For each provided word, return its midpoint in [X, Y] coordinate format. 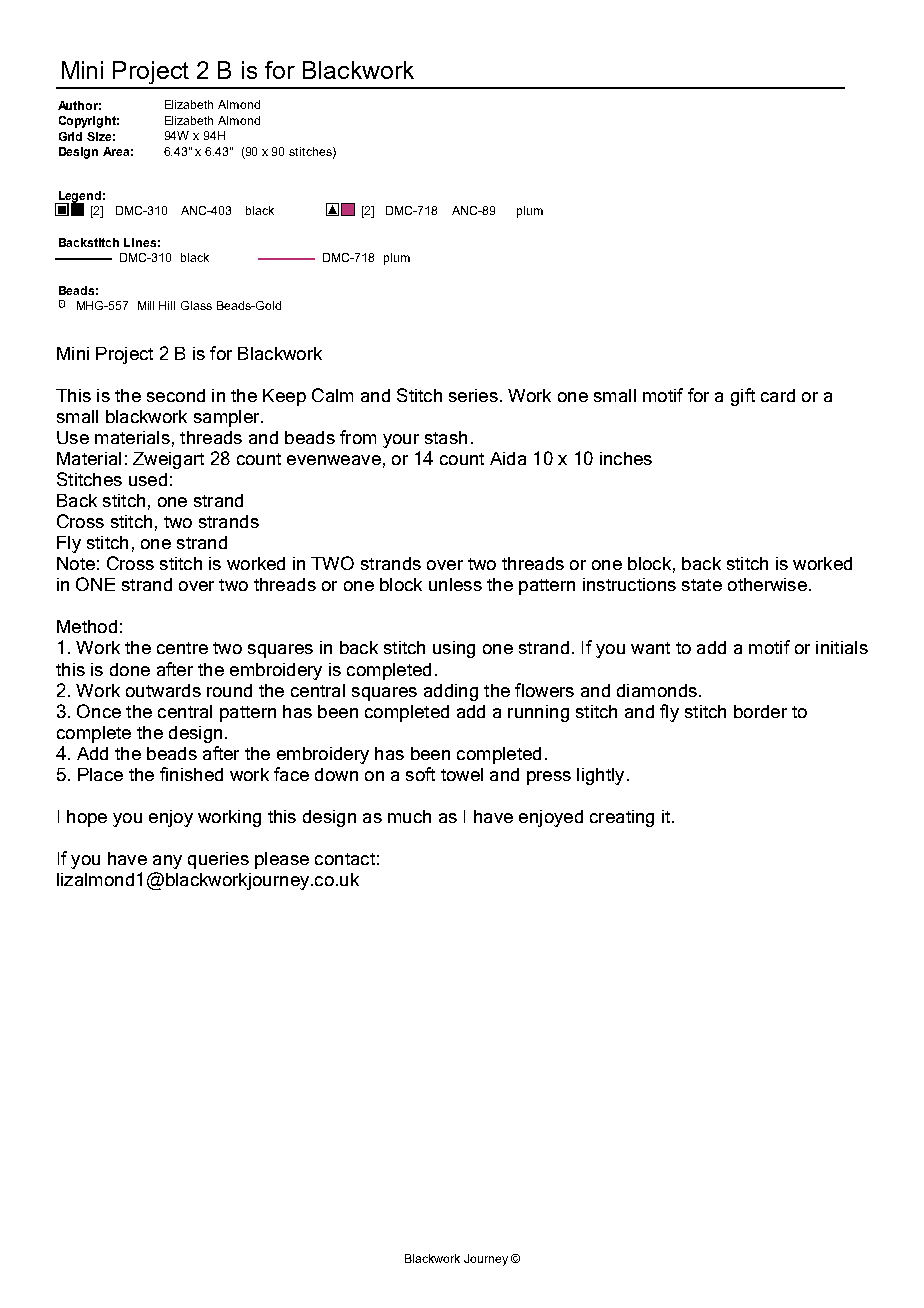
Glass [196, 305]
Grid [70, 136]
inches [626, 458]
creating [622, 818]
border [760, 711]
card [778, 395]
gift [743, 397]
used [148, 479]
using [454, 649]
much [409, 816]
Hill [167, 305]
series [473, 395]
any [167, 862]
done [130, 669]
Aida [508, 458]
